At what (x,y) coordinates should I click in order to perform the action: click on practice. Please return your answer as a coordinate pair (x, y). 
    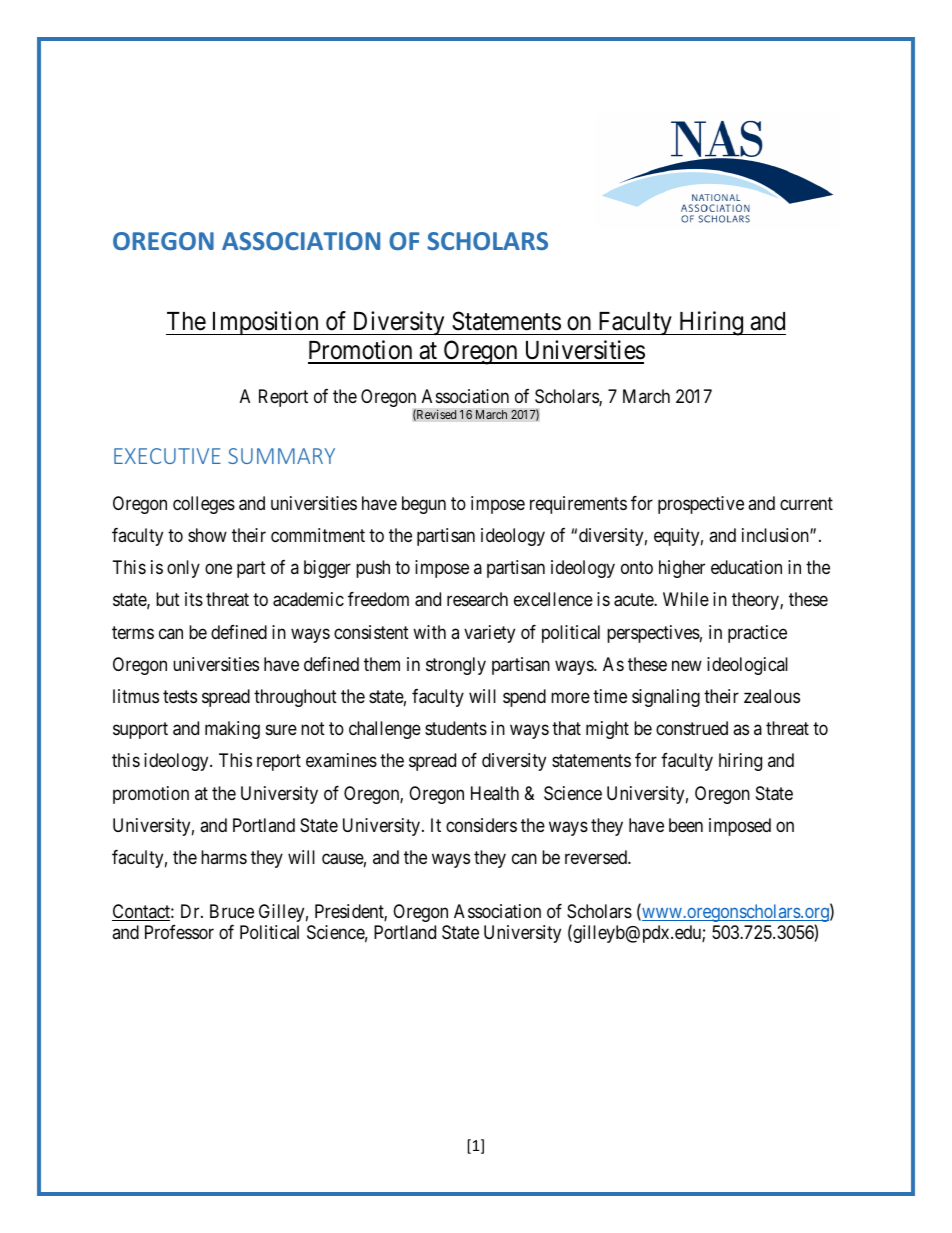
    Looking at the image, I should click on (757, 634).
